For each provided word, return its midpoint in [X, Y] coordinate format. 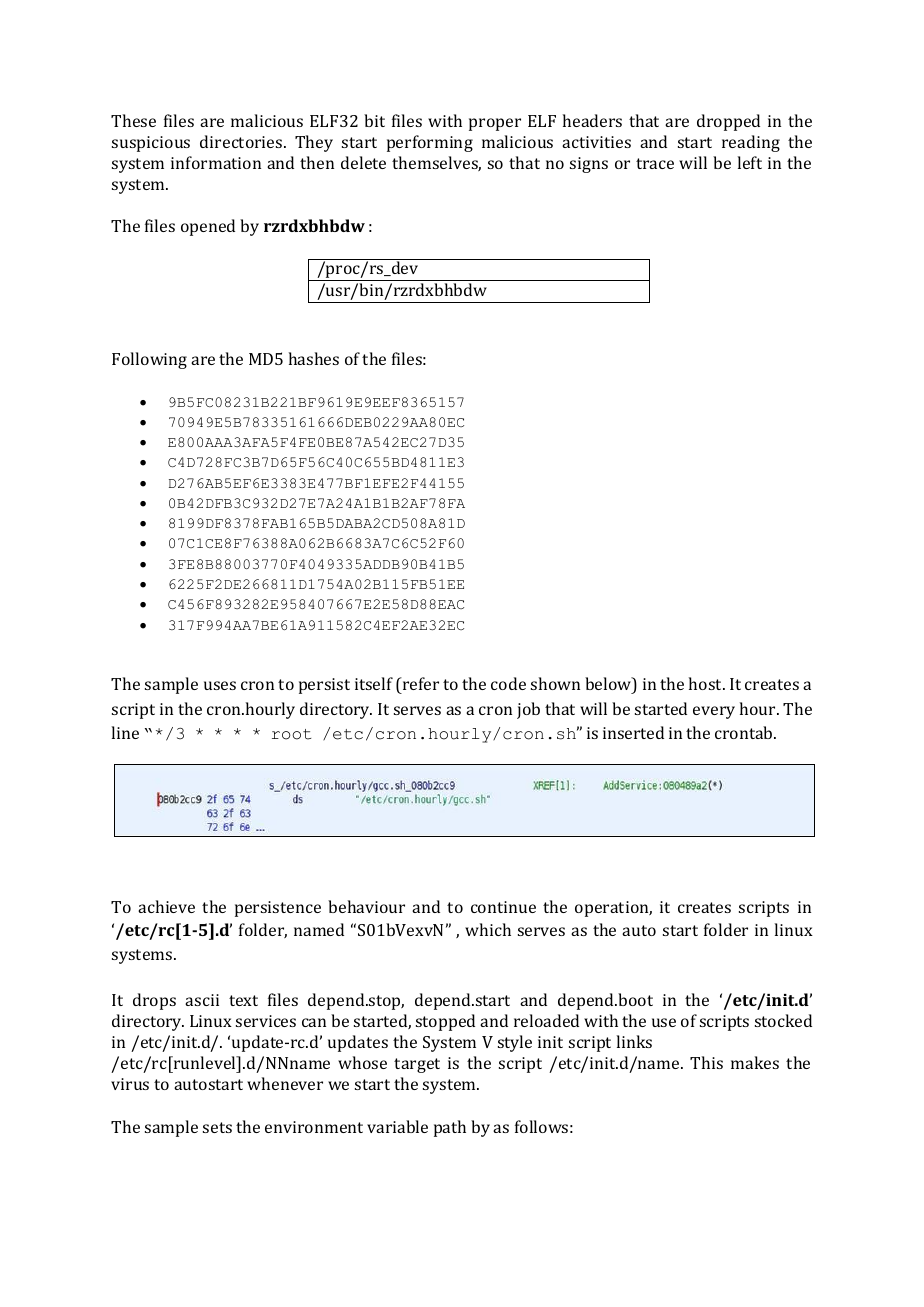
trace [655, 163]
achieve [166, 906]
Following [149, 360]
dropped [728, 122]
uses [220, 685]
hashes [314, 358]
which [488, 929]
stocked [783, 1020]
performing [430, 143]
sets [217, 1127]
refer [420, 685]
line [125, 732]
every [714, 712]
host [707, 683]
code [508, 683]
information [216, 162]
